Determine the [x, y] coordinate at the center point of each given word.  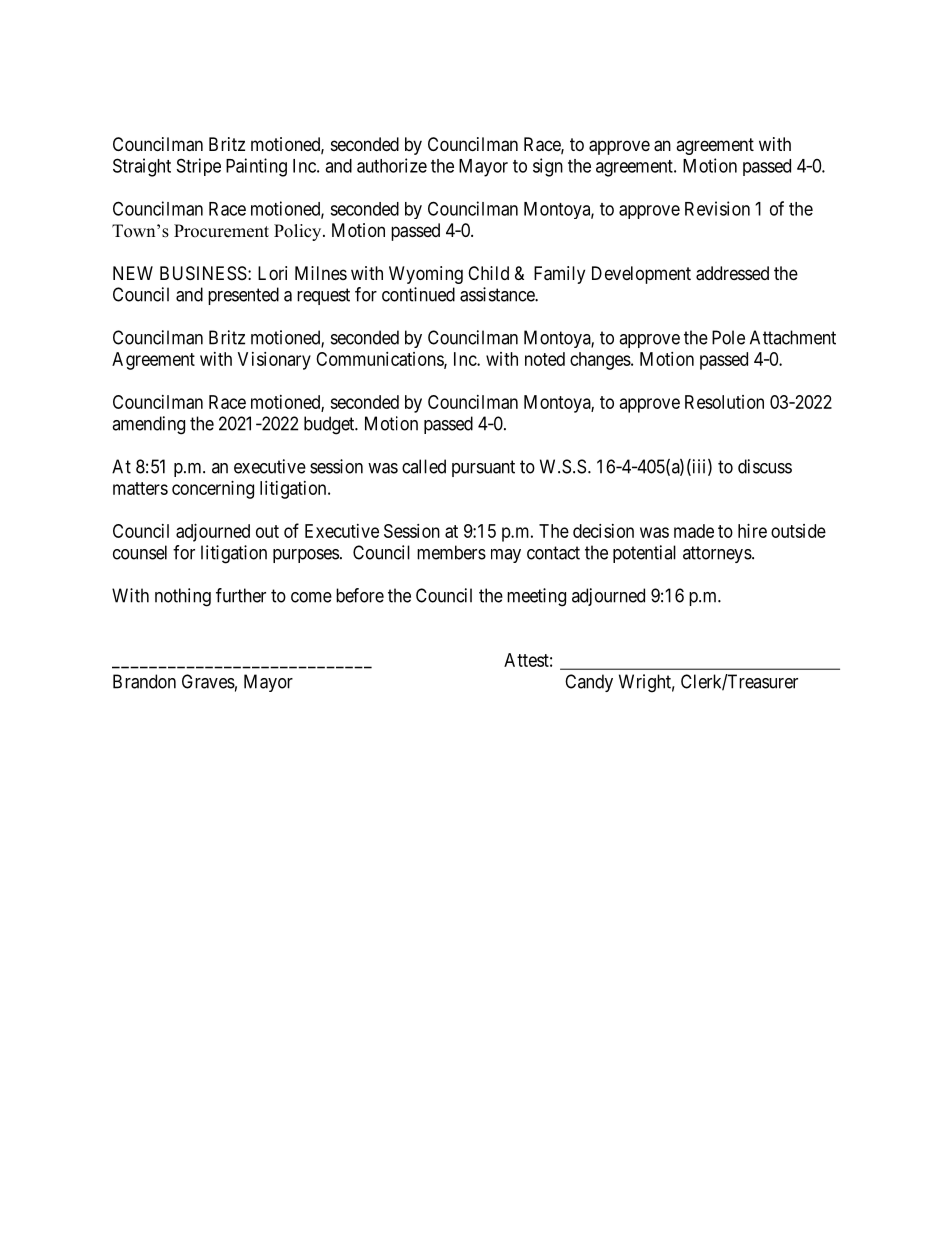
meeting [536, 597]
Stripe [199, 167]
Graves [208, 681]
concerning [213, 490]
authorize [392, 165]
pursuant [483, 468]
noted [545, 359]
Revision [717, 208]
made [694, 531]
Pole [728, 337]
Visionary [274, 361]
